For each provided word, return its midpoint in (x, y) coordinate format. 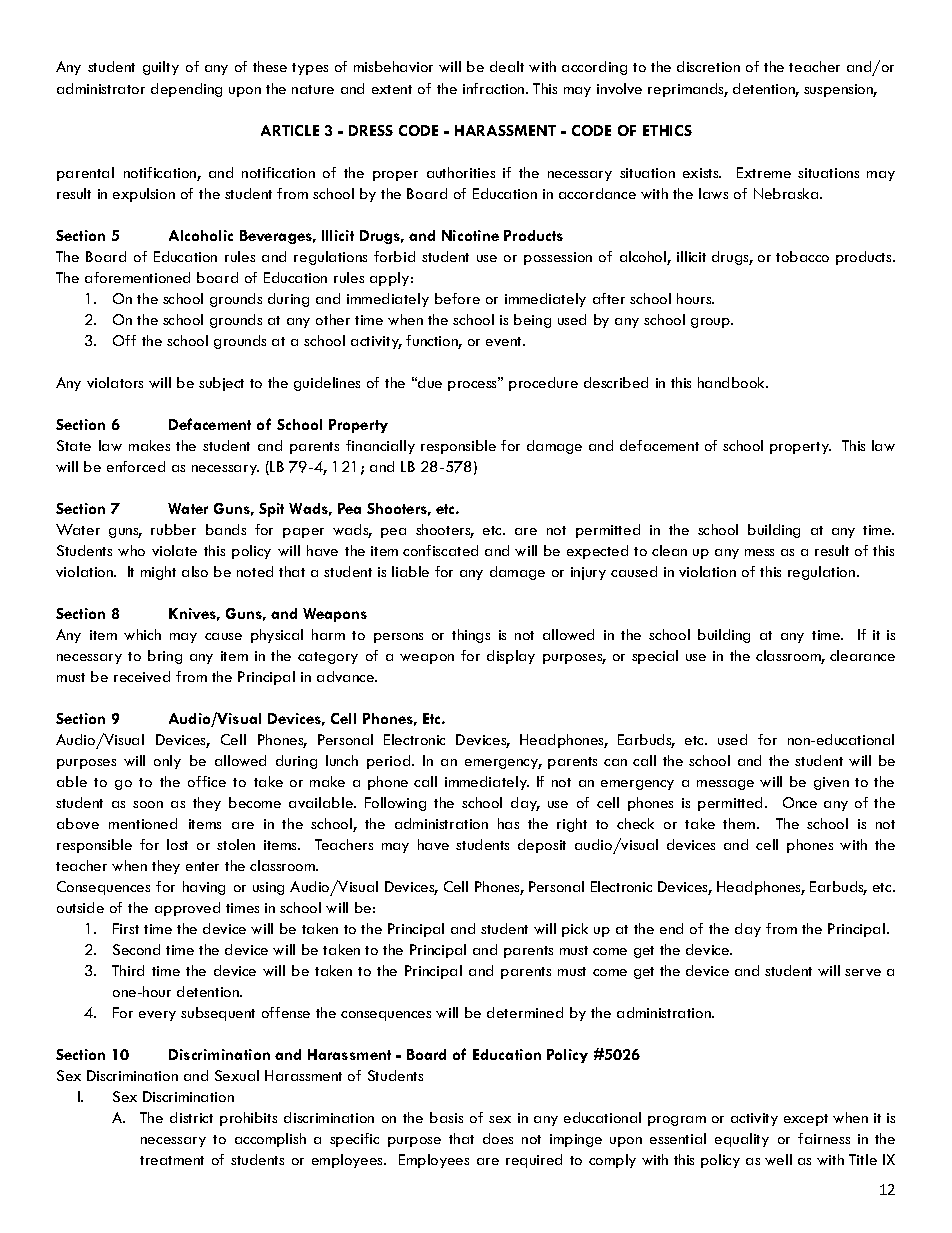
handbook (732, 382)
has (508, 823)
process (473, 384)
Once (800, 802)
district (191, 1117)
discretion (708, 66)
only (167, 762)
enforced (136, 466)
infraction (495, 88)
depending (186, 90)
